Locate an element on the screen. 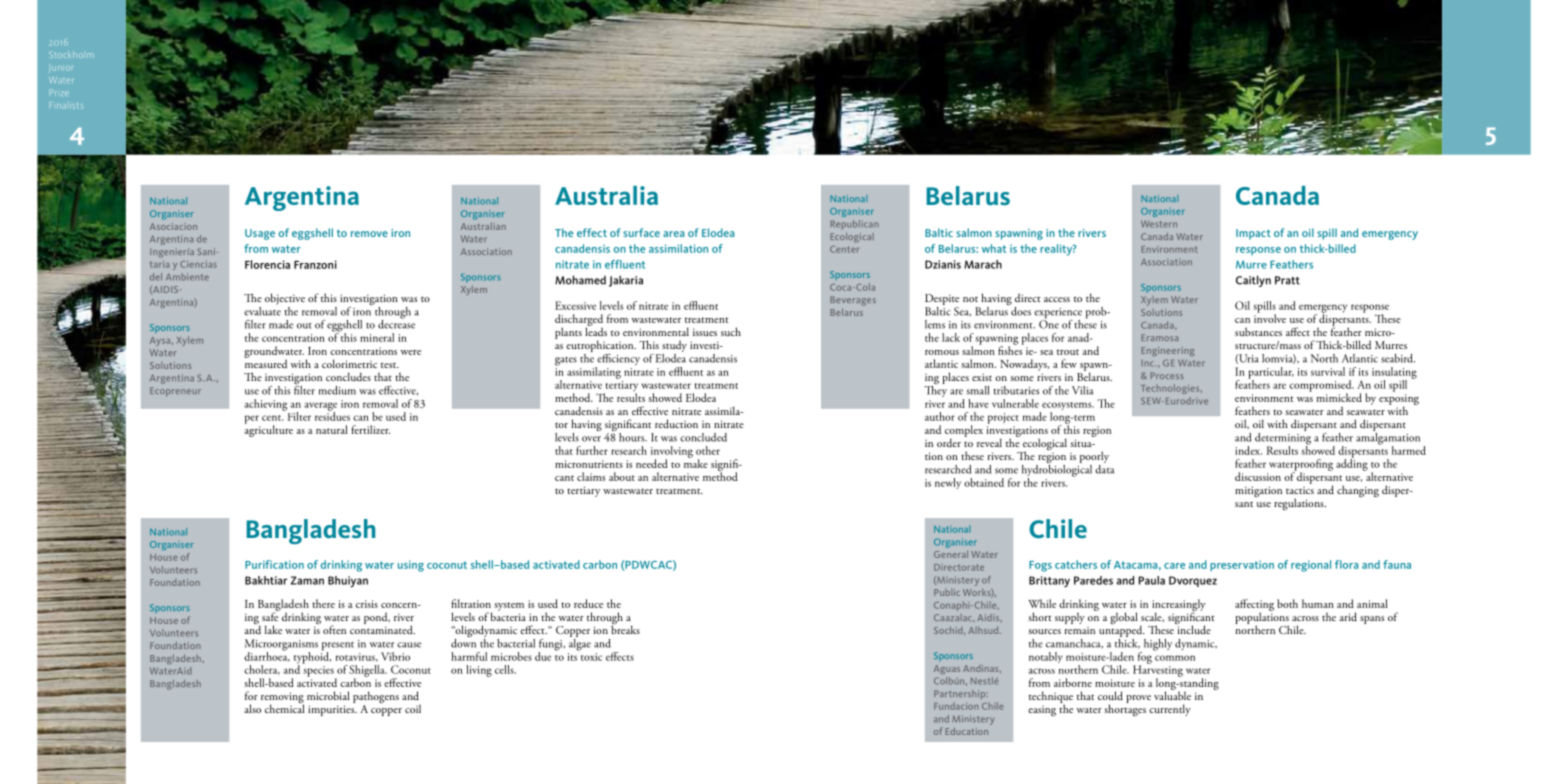 The width and height of the screenshot is (1568, 784). Junior is located at coordinates (62, 68).
